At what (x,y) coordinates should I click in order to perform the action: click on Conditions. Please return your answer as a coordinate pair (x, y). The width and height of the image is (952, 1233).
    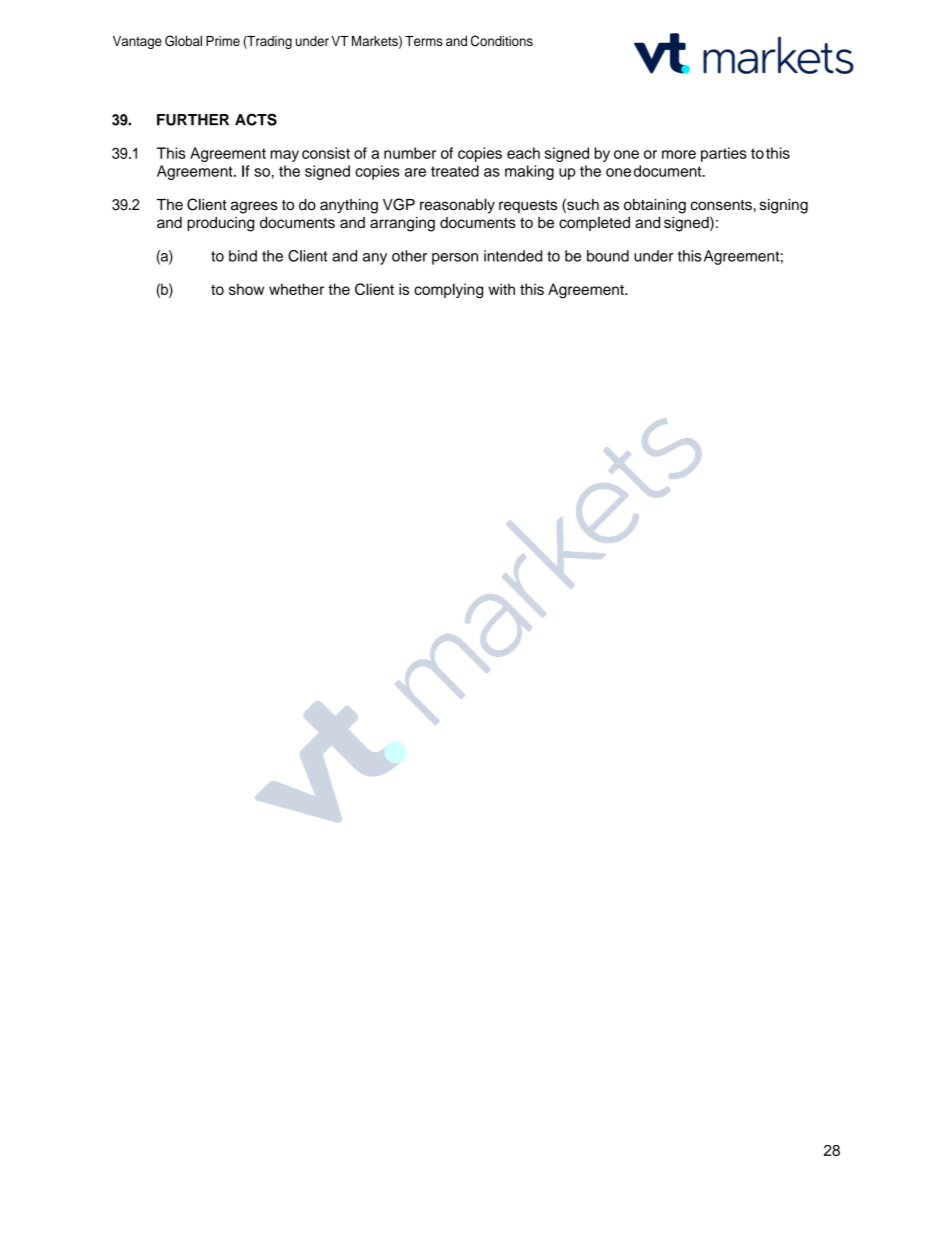
    Looking at the image, I should click on (502, 41).
